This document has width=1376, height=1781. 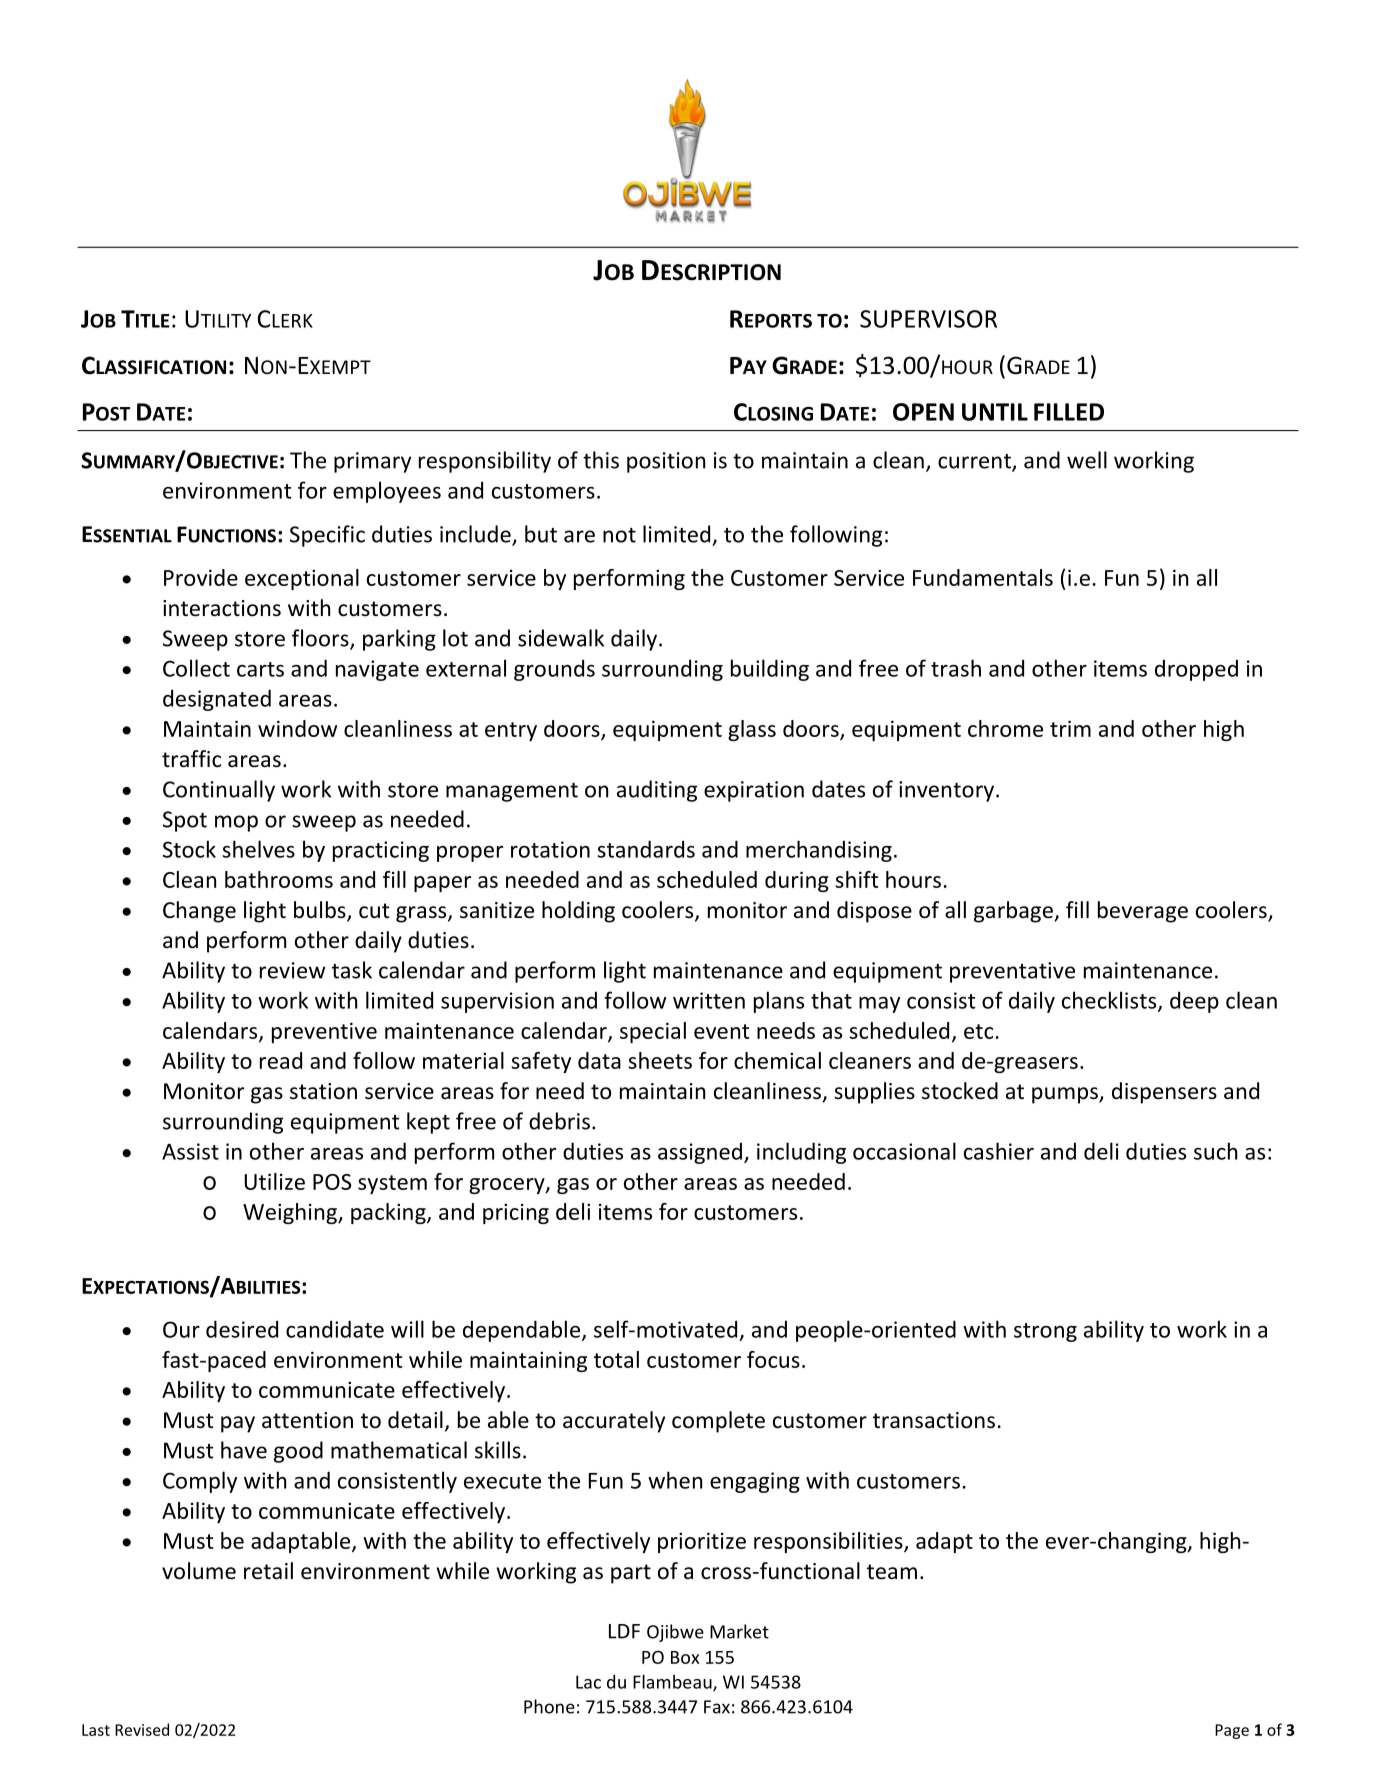 What do you see at coordinates (1045, 1332) in the document?
I see `strong` at bounding box center [1045, 1332].
